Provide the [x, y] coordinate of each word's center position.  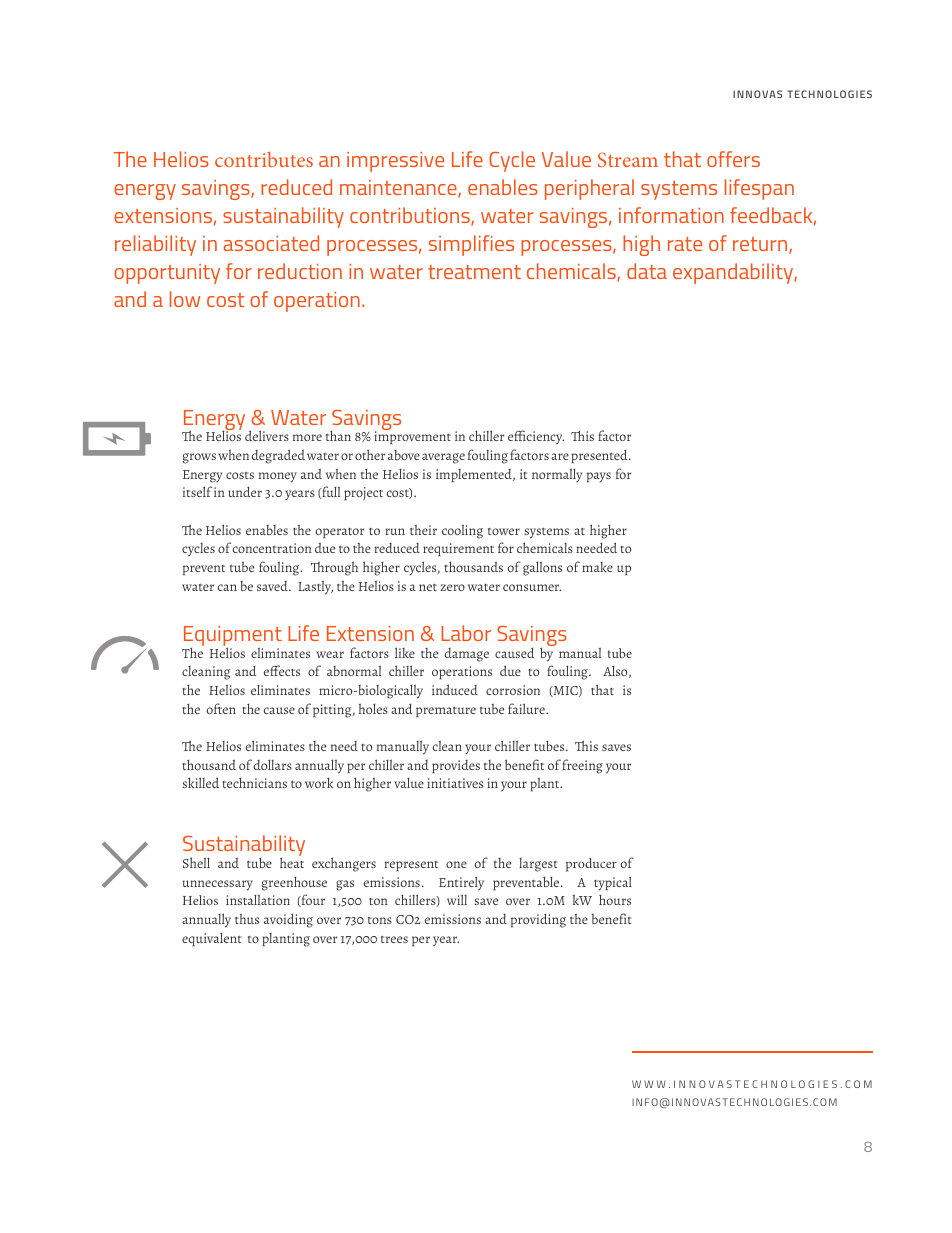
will [457, 899]
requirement [458, 550]
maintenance [399, 189]
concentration [272, 548]
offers [733, 159]
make [597, 567]
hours [615, 900]
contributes [264, 159]
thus [247, 918]
